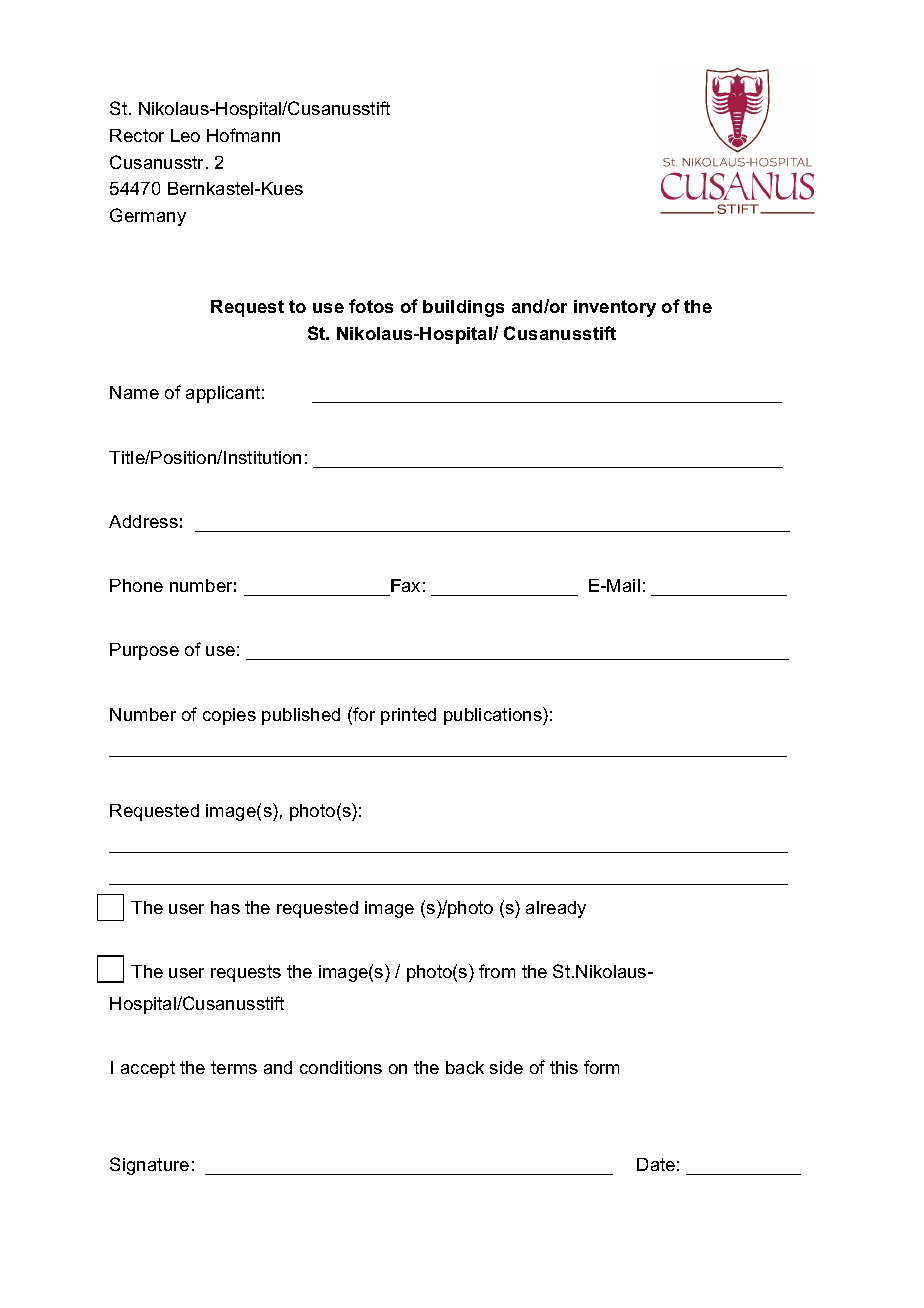 Image resolution: width=924 pixels, height=1308 pixels. Describe the element at coordinates (371, 306) in the screenshot. I see `fotos` at that location.
